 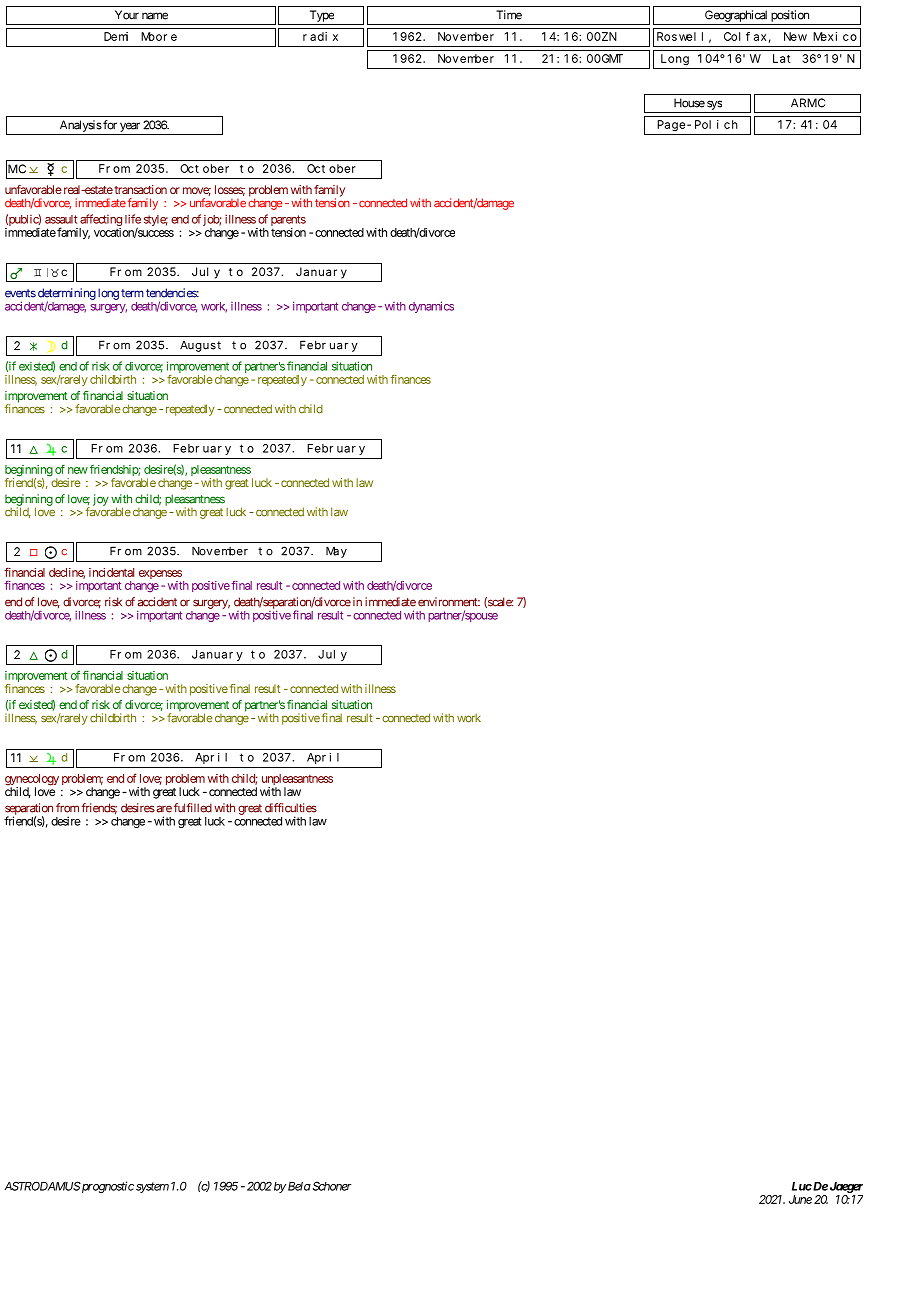 What do you see at coordinates (291, 808) in the screenshot?
I see `difficulties` at bounding box center [291, 808].
